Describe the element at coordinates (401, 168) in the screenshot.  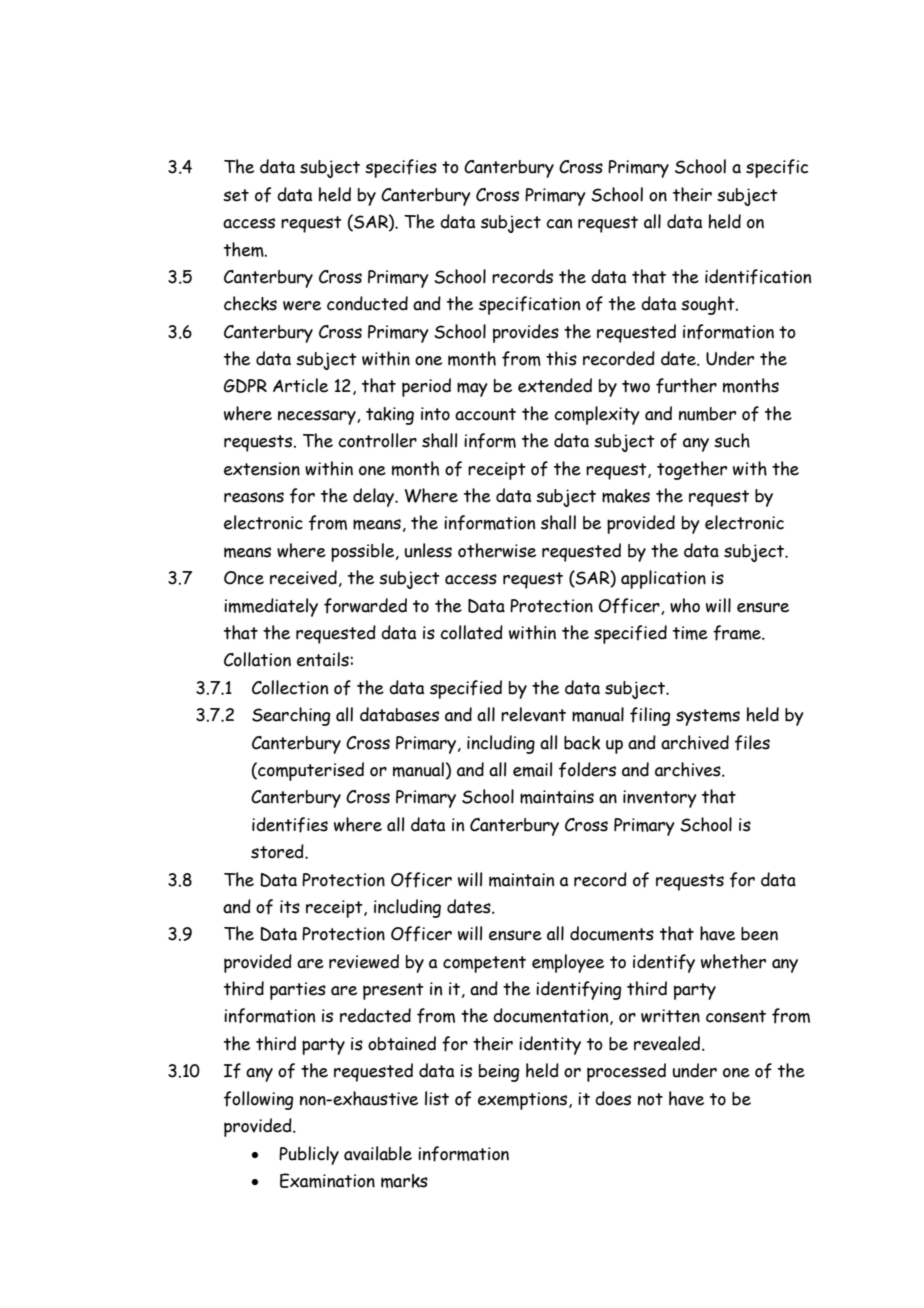
I see `specifies` at that location.
